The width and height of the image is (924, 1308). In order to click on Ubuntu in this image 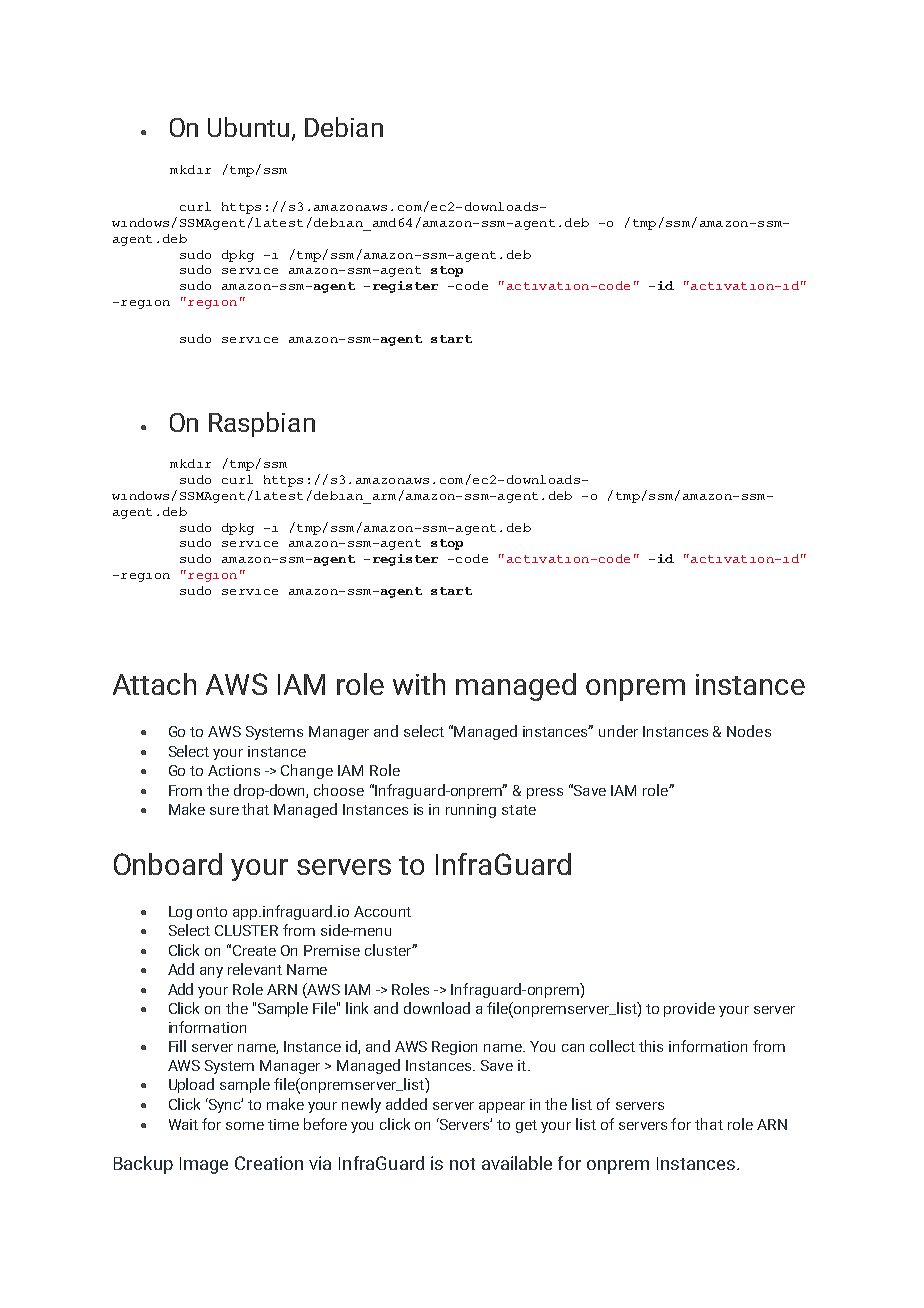, I will do `click(248, 127)`.
